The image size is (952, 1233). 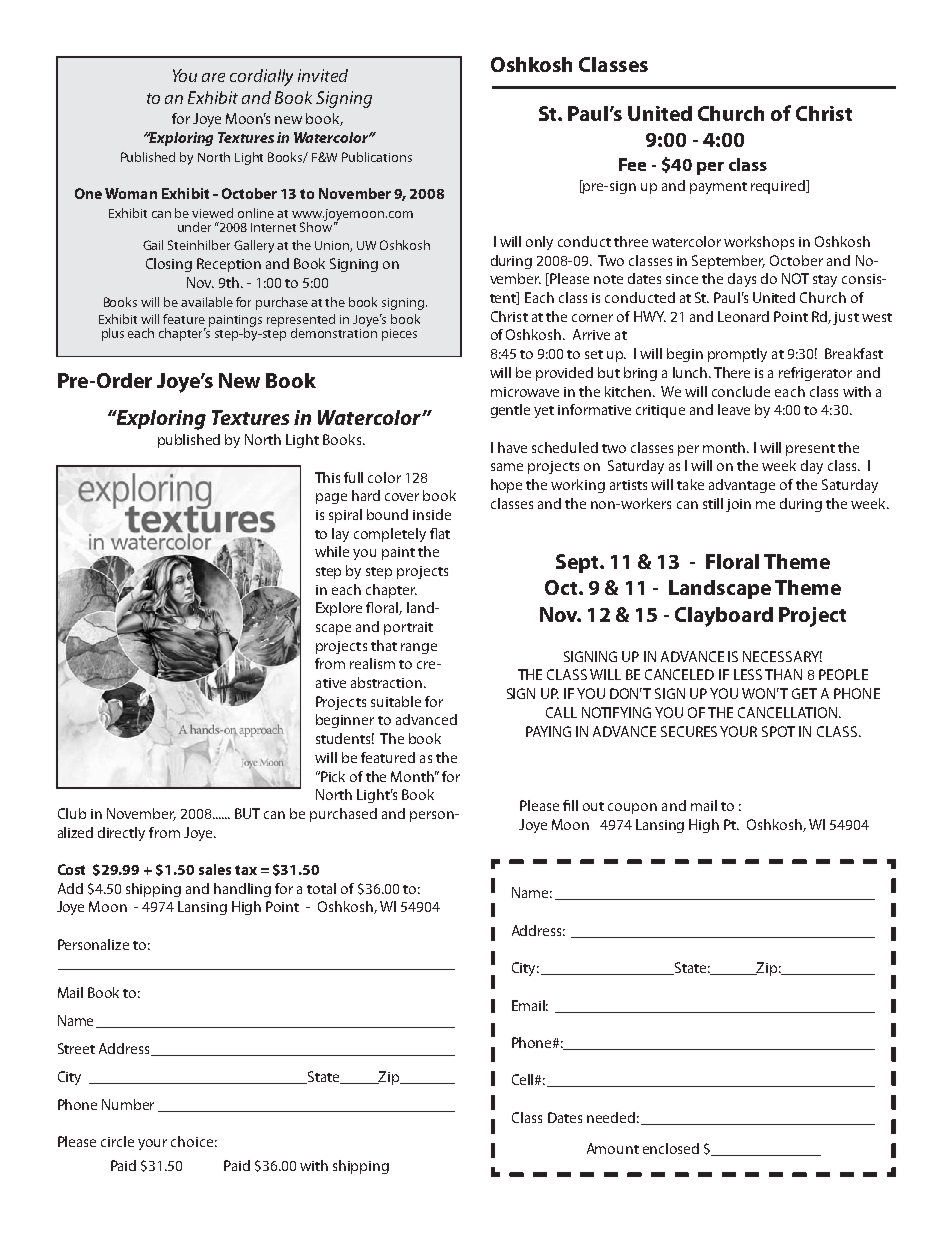 What do you see at coordinates (613, 1148) in the screenshot?
I see `Amount` at bounding box center [613, 1148].
